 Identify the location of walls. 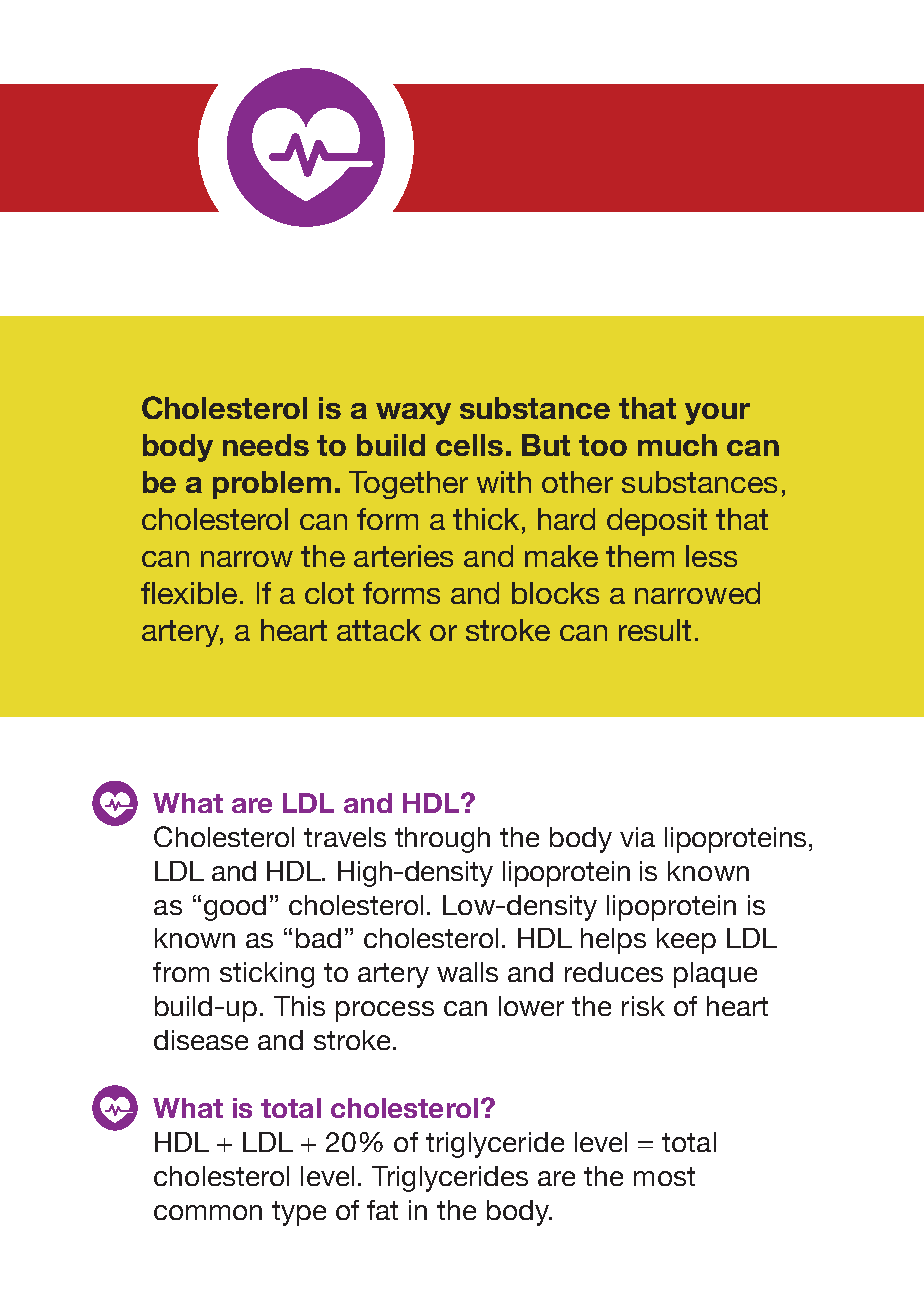
(467, 972).
